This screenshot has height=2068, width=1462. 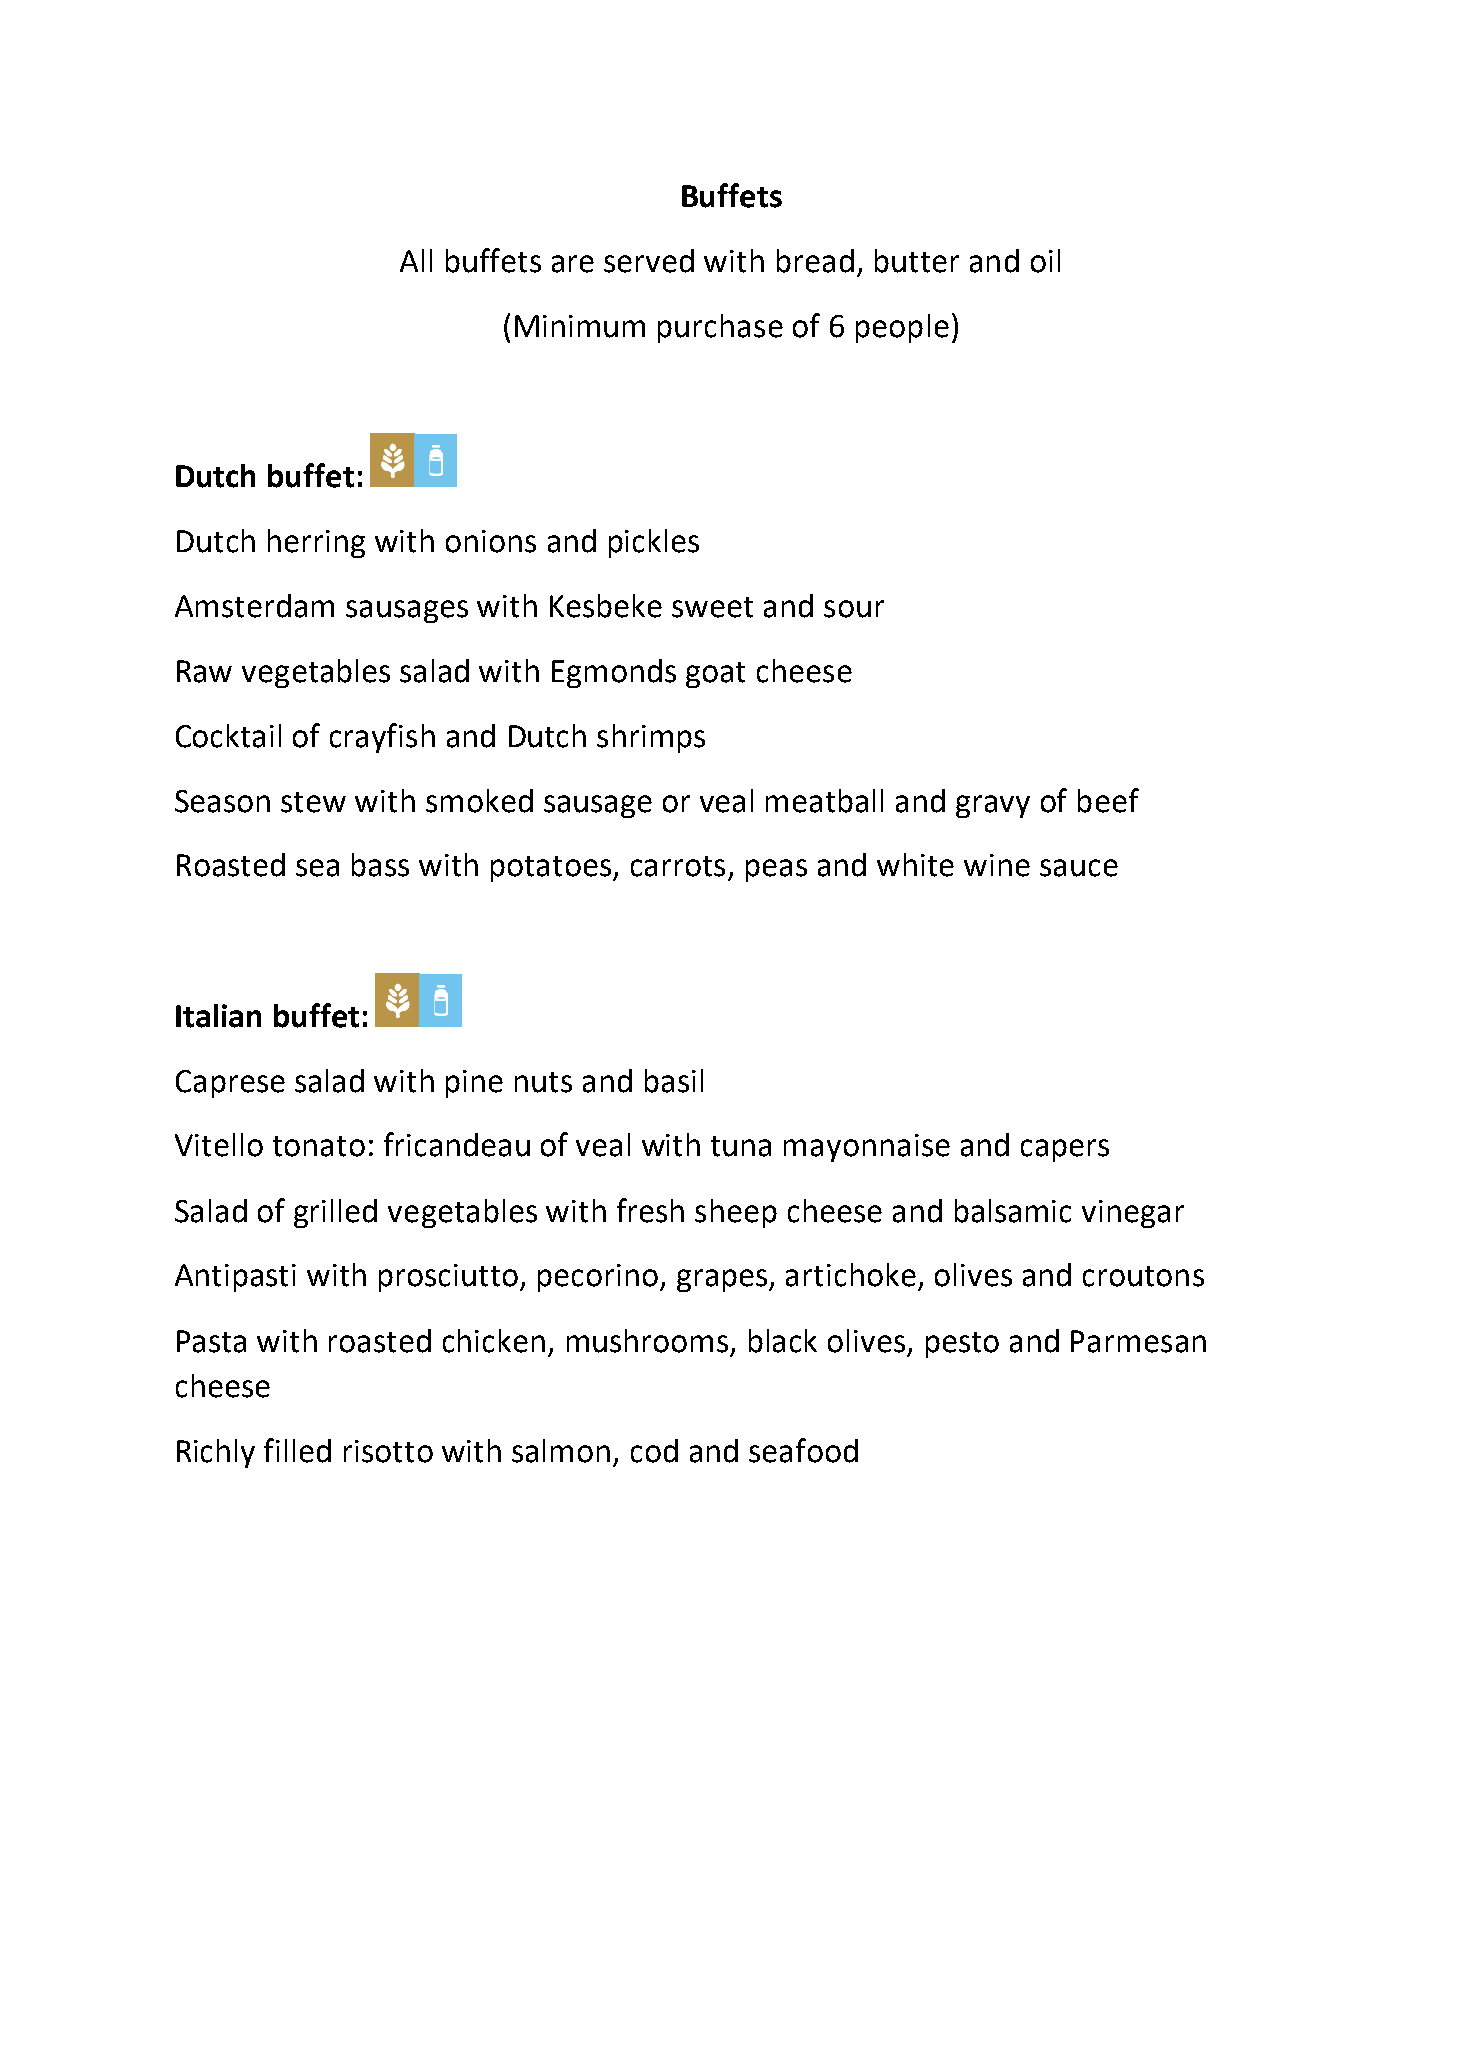 What do you see at coordinates (997, 865) in the screenshot?
I see `wine` at bounding box center [997, 865].
